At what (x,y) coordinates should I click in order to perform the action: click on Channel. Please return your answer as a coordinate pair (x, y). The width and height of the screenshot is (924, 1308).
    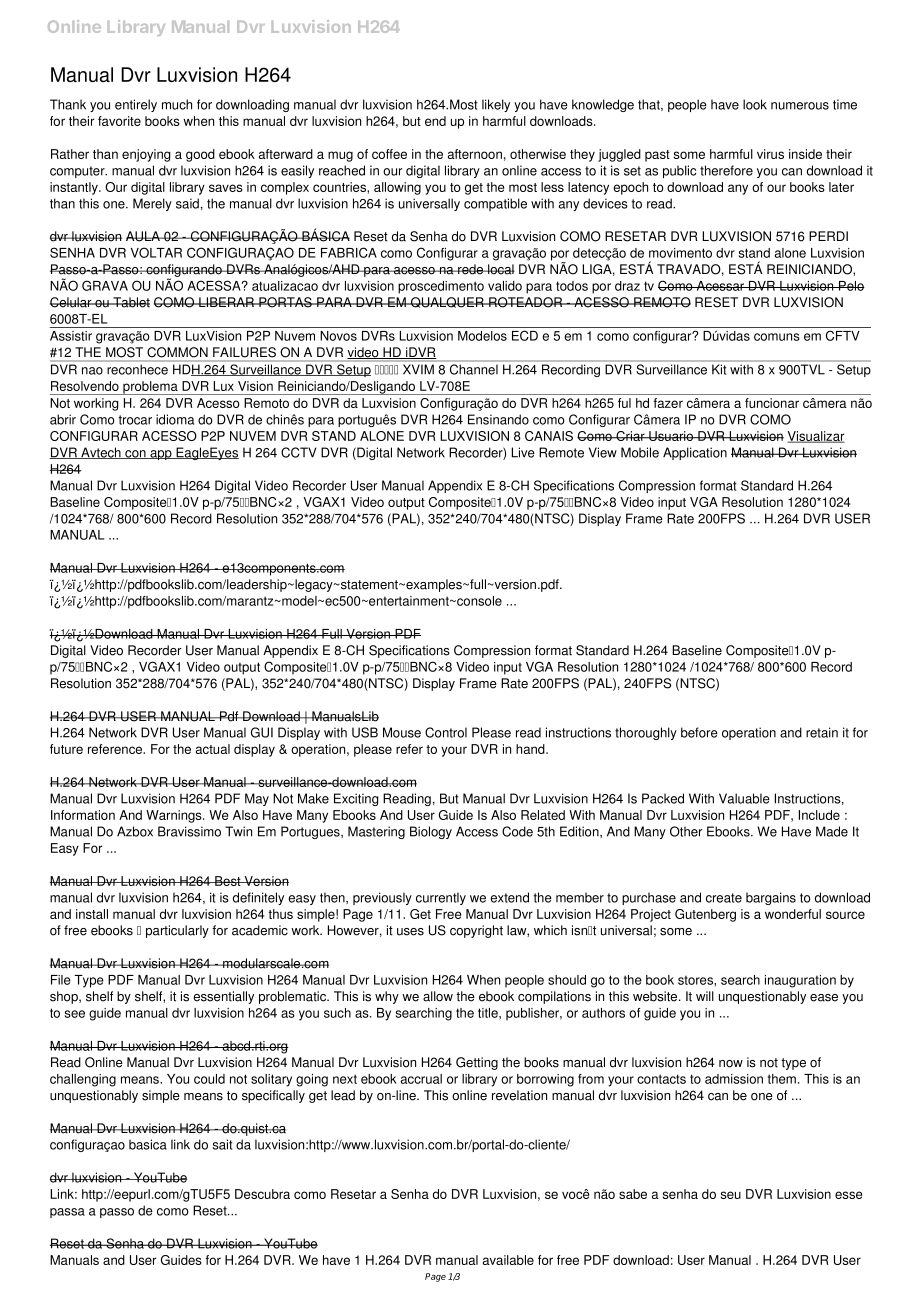
    Looking at the image, I should click on (474, 369).
